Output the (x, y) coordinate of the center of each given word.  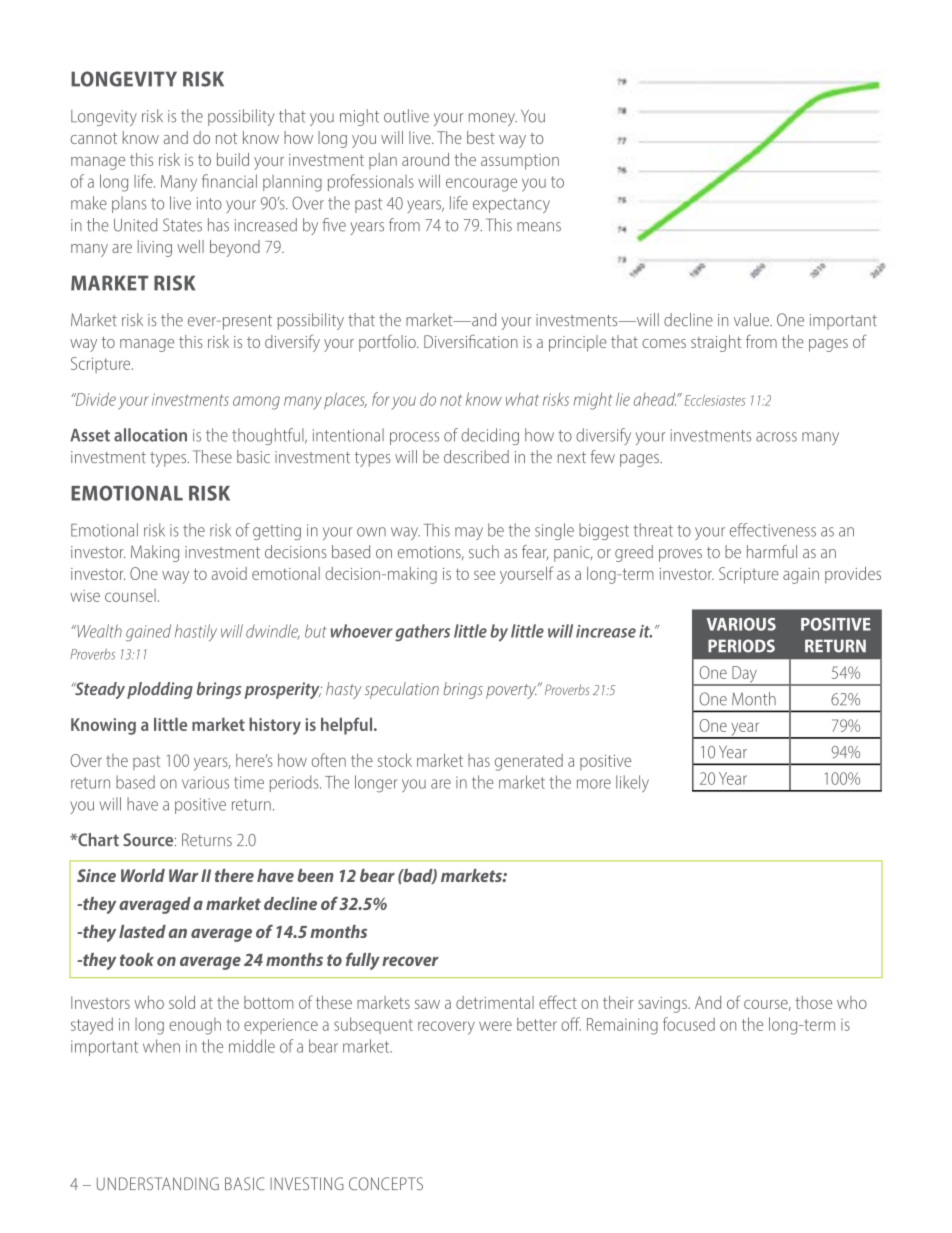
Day (744, 675)
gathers (422, 633)
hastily (196, 632)
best (481, 137)
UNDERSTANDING (158, 1184)
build (233, 159)
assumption (520, 162)
